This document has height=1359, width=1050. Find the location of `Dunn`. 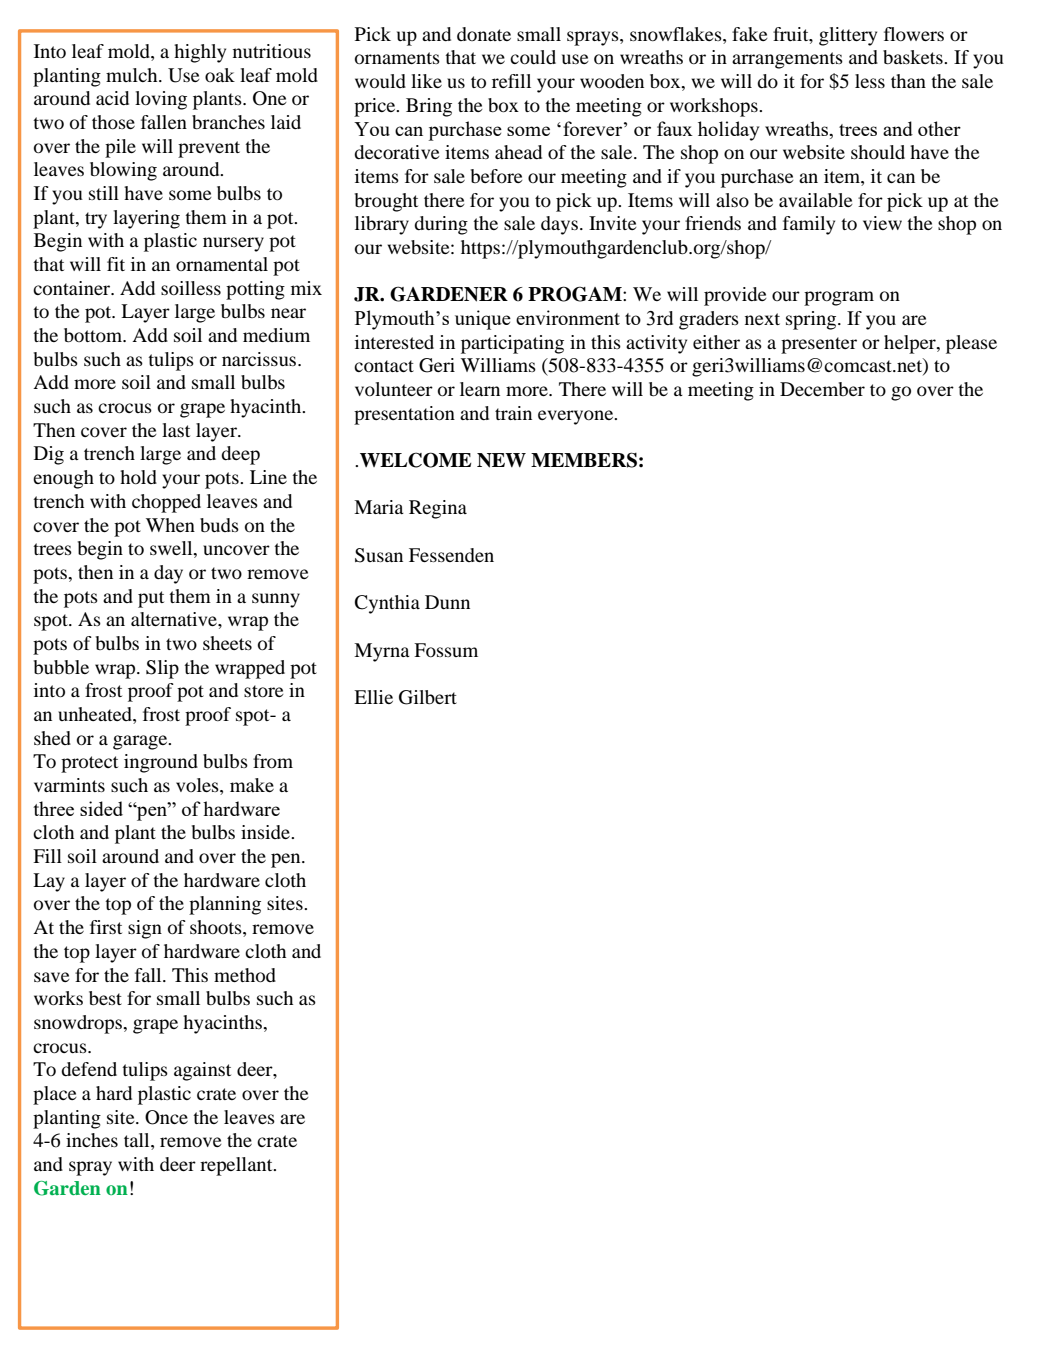

Dunn is located at coordinates (447, 602).
